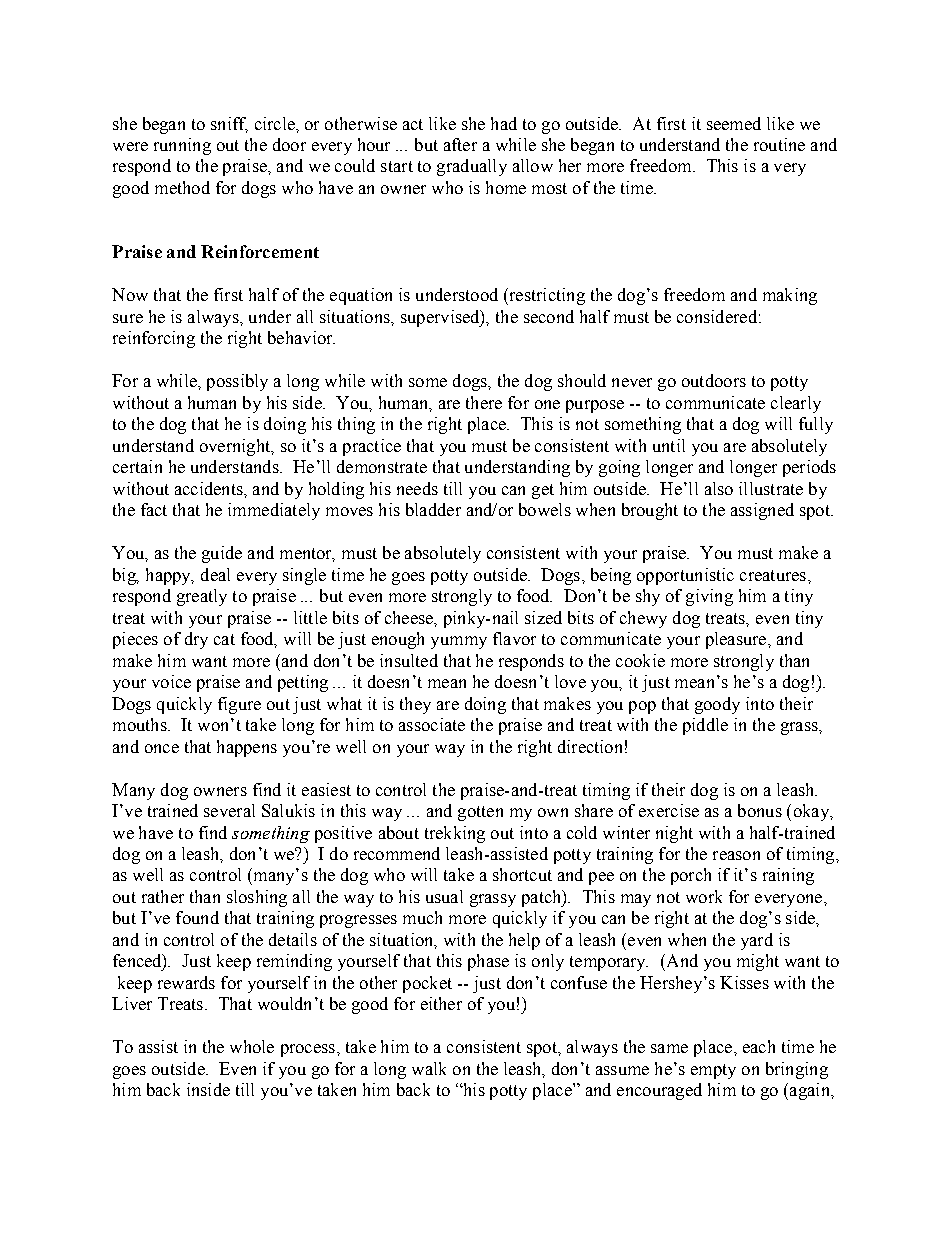 The image size is (952, 1233). What do you see at coordinates (760, 810) in the page?
I see `bonus` at bounding box center [760, 810].
